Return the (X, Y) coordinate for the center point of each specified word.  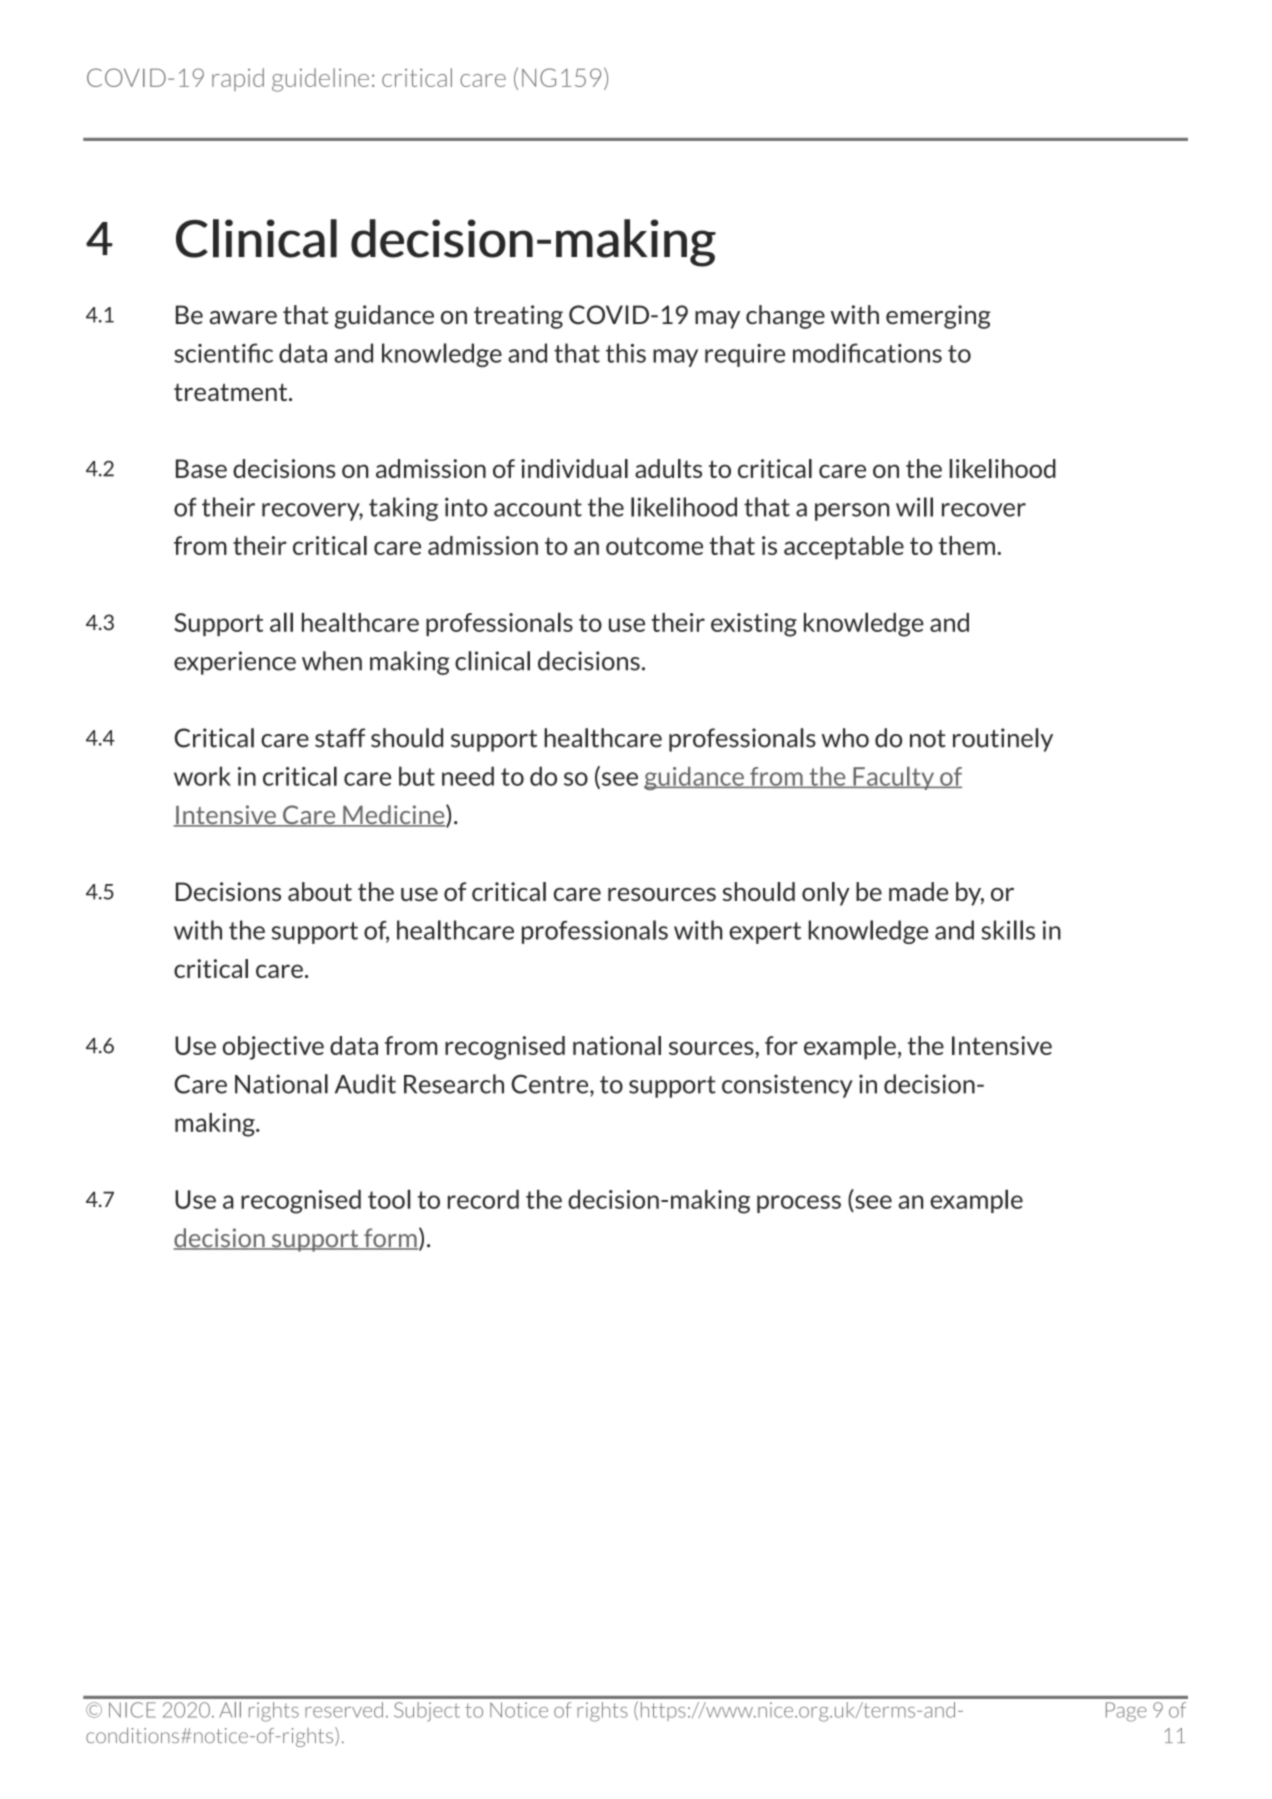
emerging (938, 317)
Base (201, 468)
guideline (320, 80)
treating (518, 317)
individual (574, 468)
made (918, 891)
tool (389, 1199)
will (914, 507)
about (320, 891)
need (468, 776)
